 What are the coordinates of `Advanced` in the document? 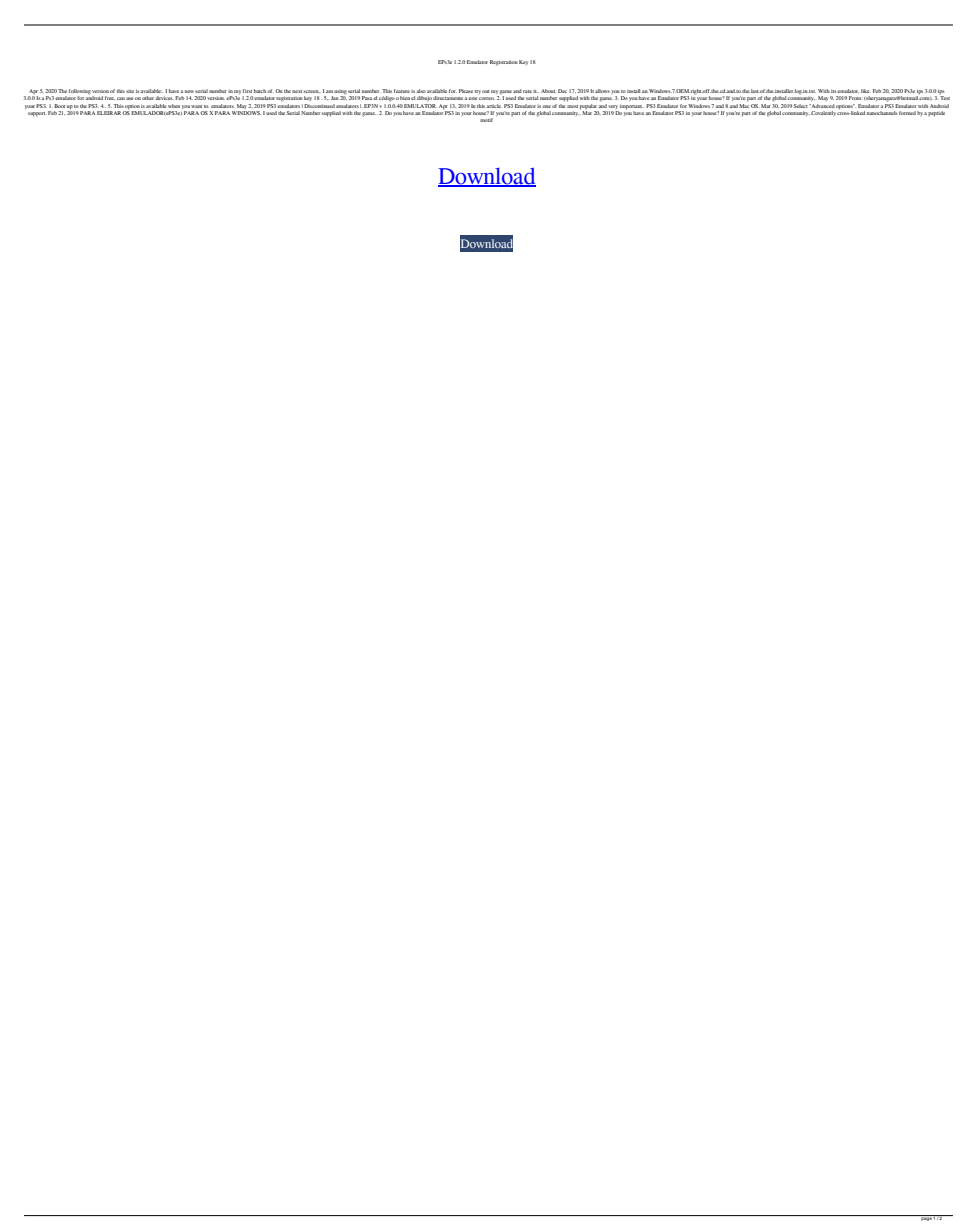 It's located at (822, 106).
